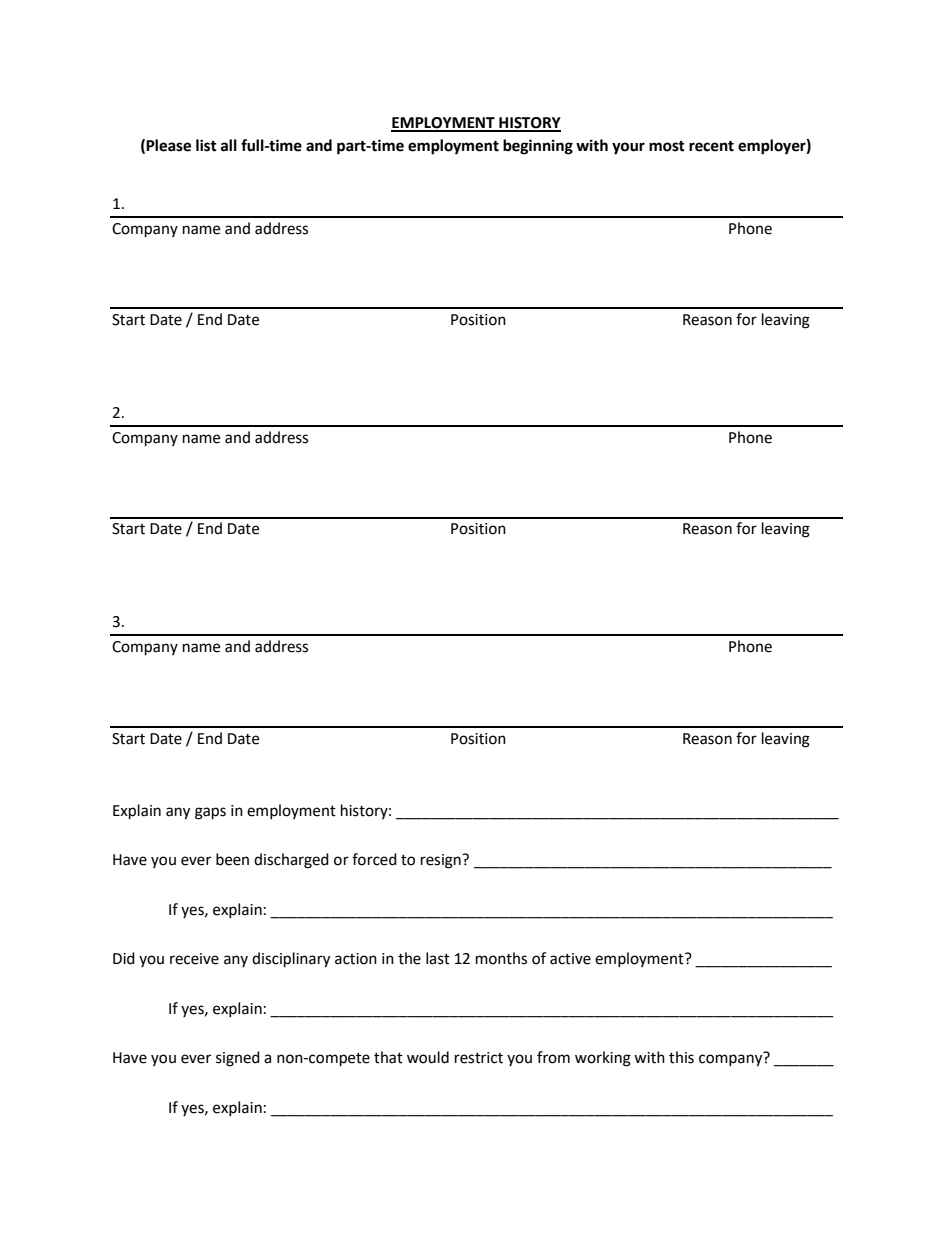 The image size is (952, 1233). Describe the element at coordinates (206, 145) in the image. I see `list` at that location.
